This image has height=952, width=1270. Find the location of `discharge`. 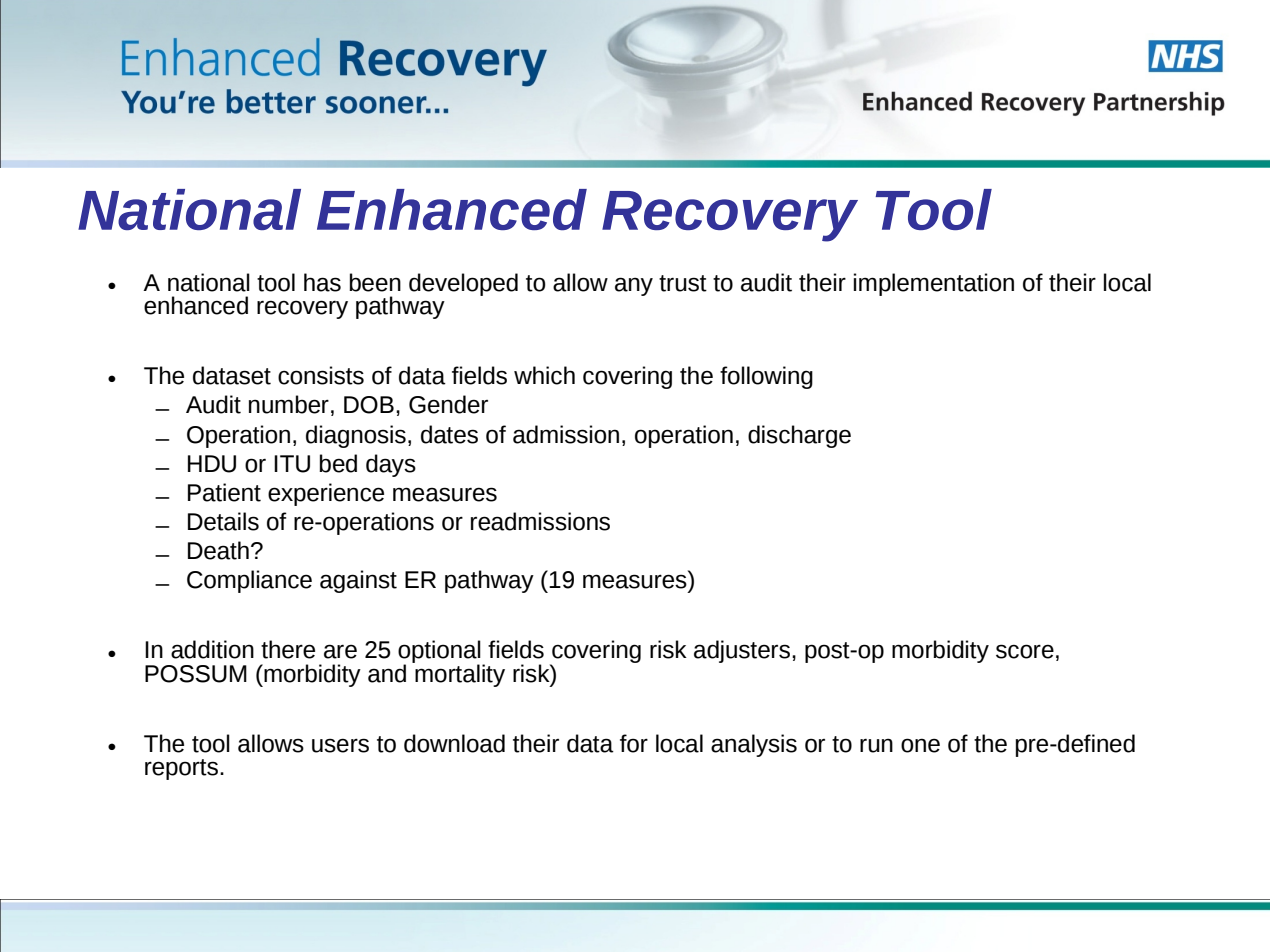

discharge is located at coordinates (799, 436).
